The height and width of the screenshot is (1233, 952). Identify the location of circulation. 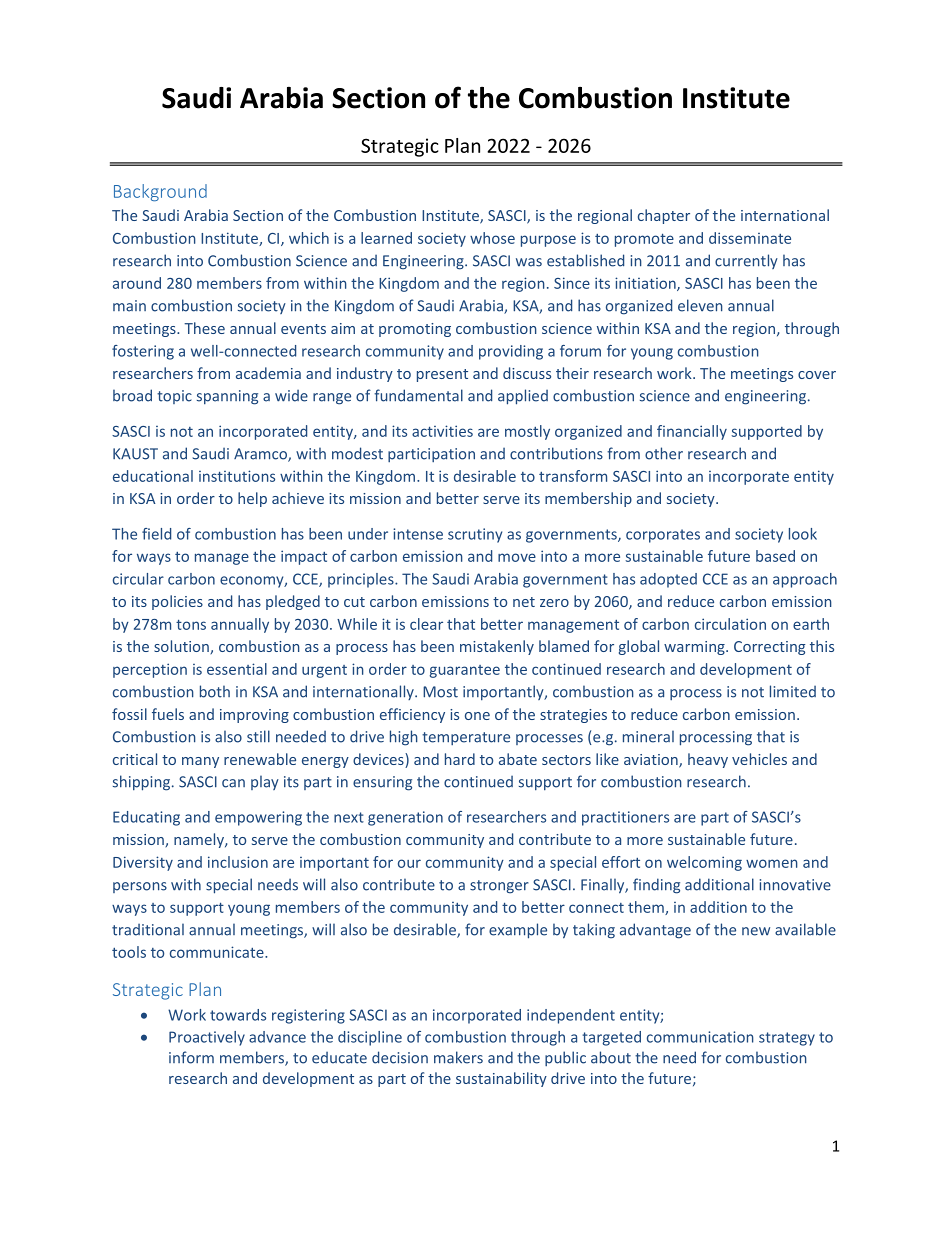
(730, 624).
